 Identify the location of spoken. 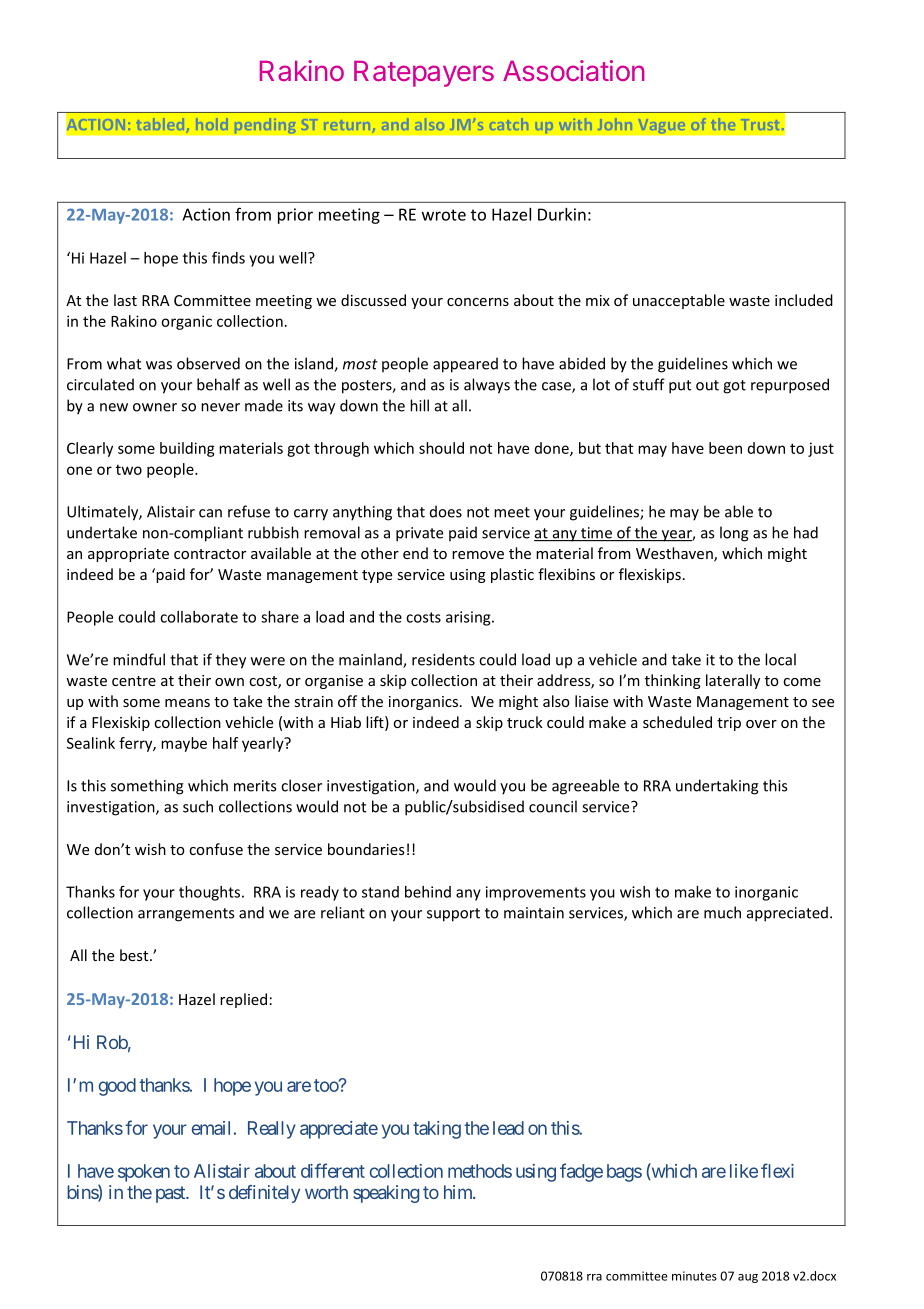
(144, 1173).
